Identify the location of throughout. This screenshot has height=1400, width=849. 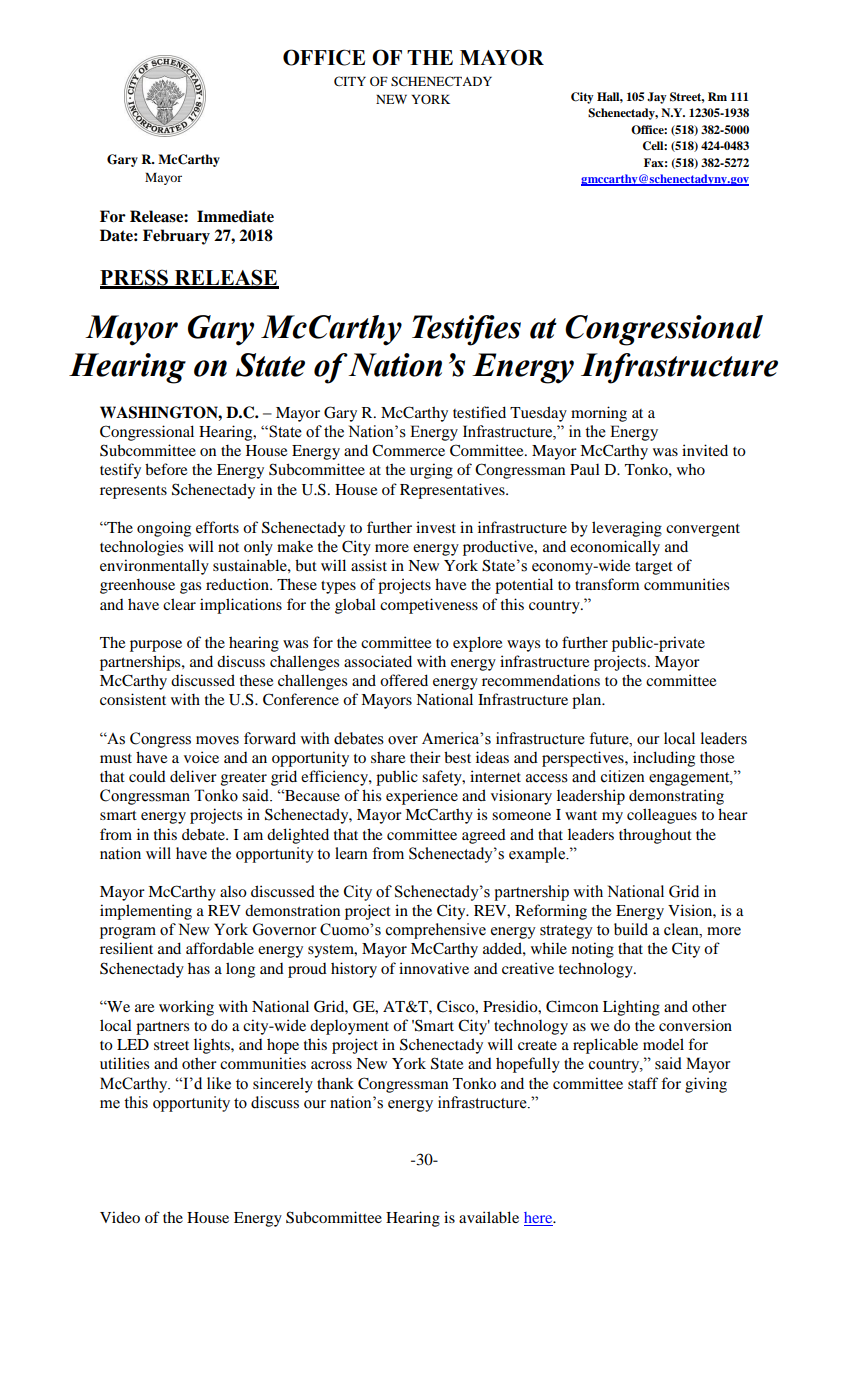
(655, 836).
